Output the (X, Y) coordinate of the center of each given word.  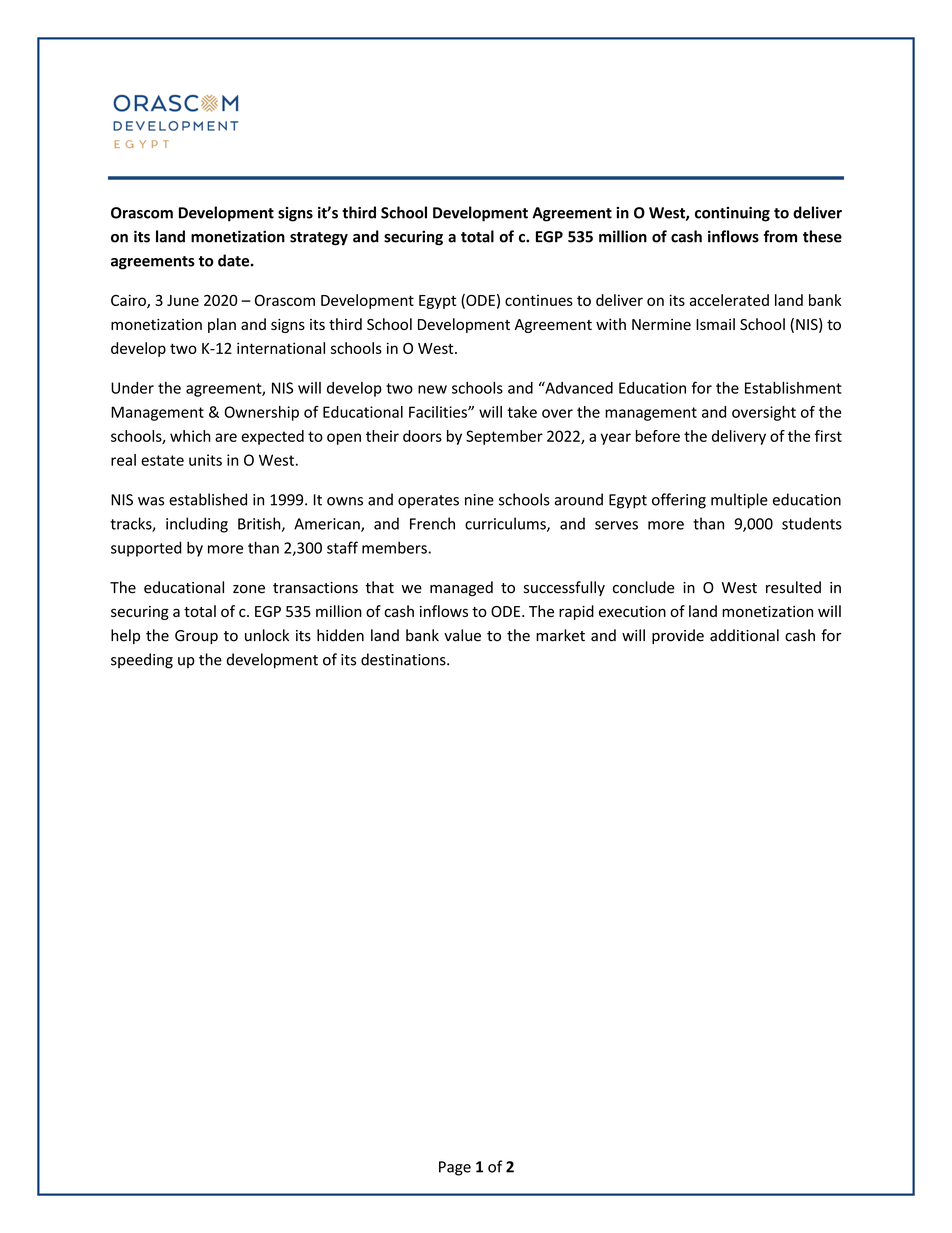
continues (539, 300)
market (560, 635)
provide (678, 636)
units (205, 460)
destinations (404, 659)
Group (196, 637)
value (462, 635)
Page (455, 1168)
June (183, 300)
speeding (142, 661)
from (780, 236)
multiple (739, 501)
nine (479, 500)
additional (744, 635)
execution (632, 611)
